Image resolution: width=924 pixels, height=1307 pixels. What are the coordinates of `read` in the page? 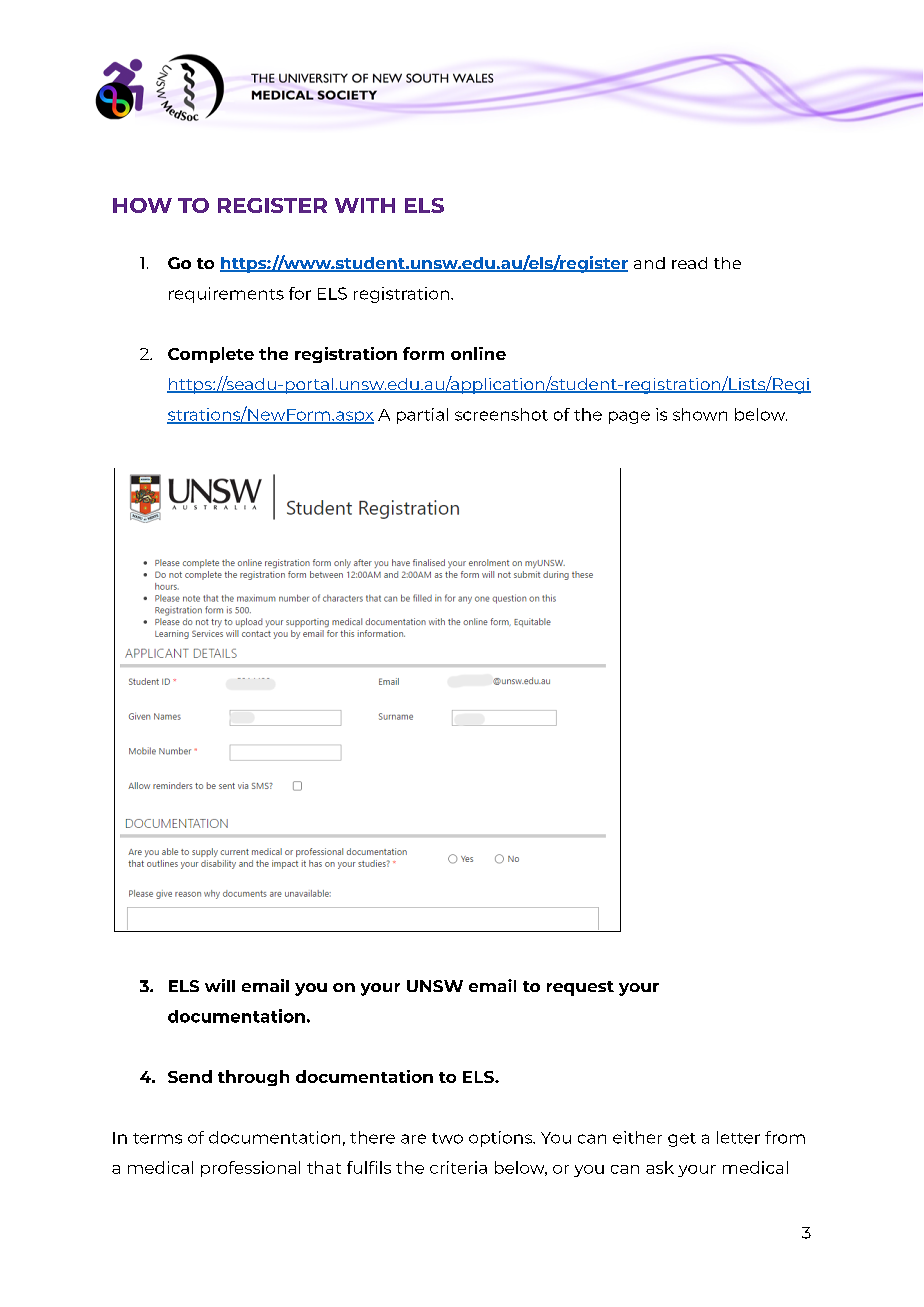 It's located at (689, 263).
